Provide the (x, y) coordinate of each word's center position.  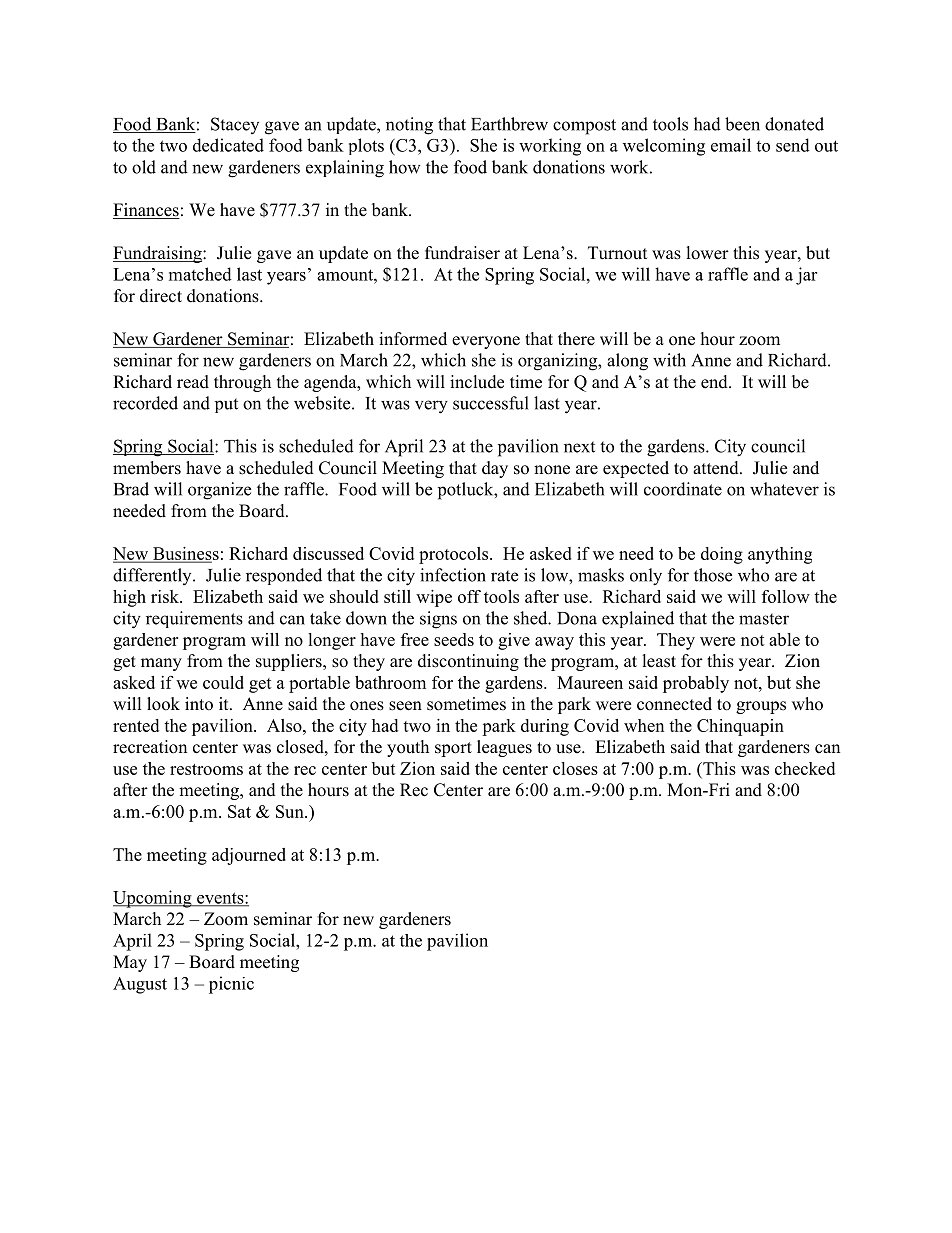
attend (717, 468)
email (731, 145)
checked (805, 768)
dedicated (228, 145)
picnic (231, 985)
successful (491, 403)
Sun (291, 811)
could (223, 682)
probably (696, 684)
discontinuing (468, 662)
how (405, 167)
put (226, 405)
